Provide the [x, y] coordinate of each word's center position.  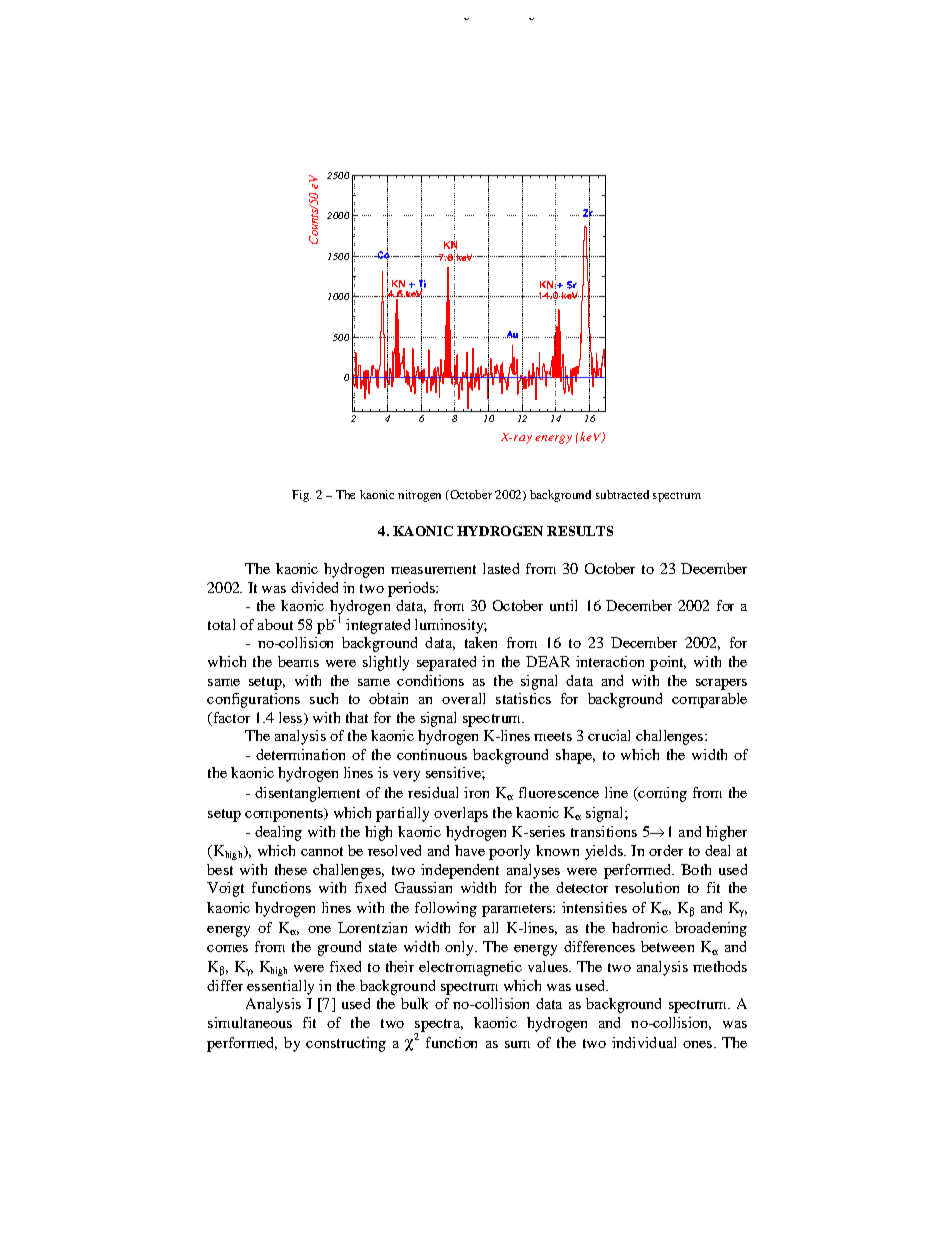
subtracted [622, 494]
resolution [647, 887]
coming [661, 794]
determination [300, 754]
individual [644, 1042]
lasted [501, 568]
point [668, 663]
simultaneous [250, 1022]
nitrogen [419, 496]
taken [481, 642]
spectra [439, 1026]
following [446, 909]
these [291, 869]
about [275, 624]
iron [476, 792]
